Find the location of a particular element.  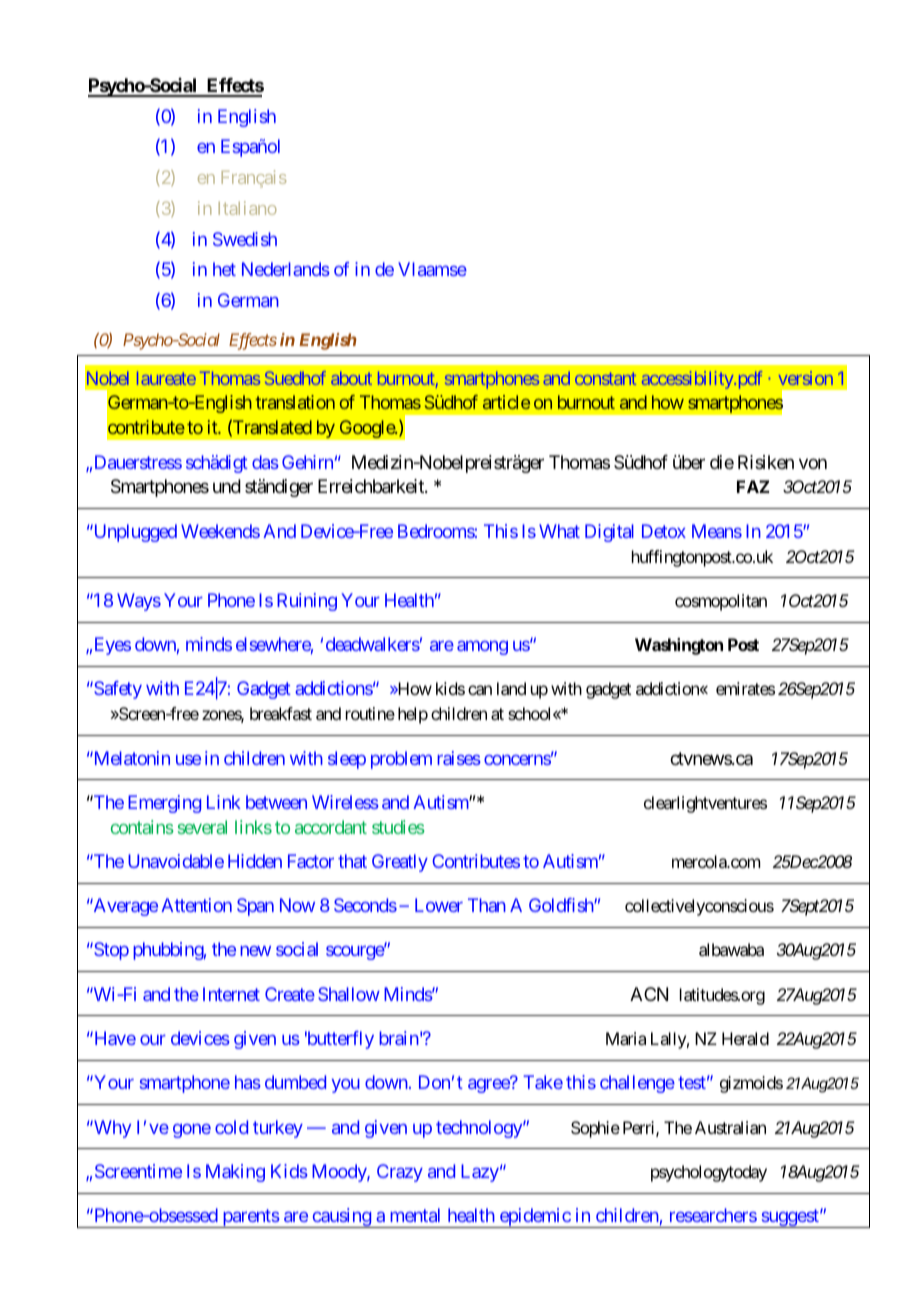

version is located at coordinates (806, 378).
